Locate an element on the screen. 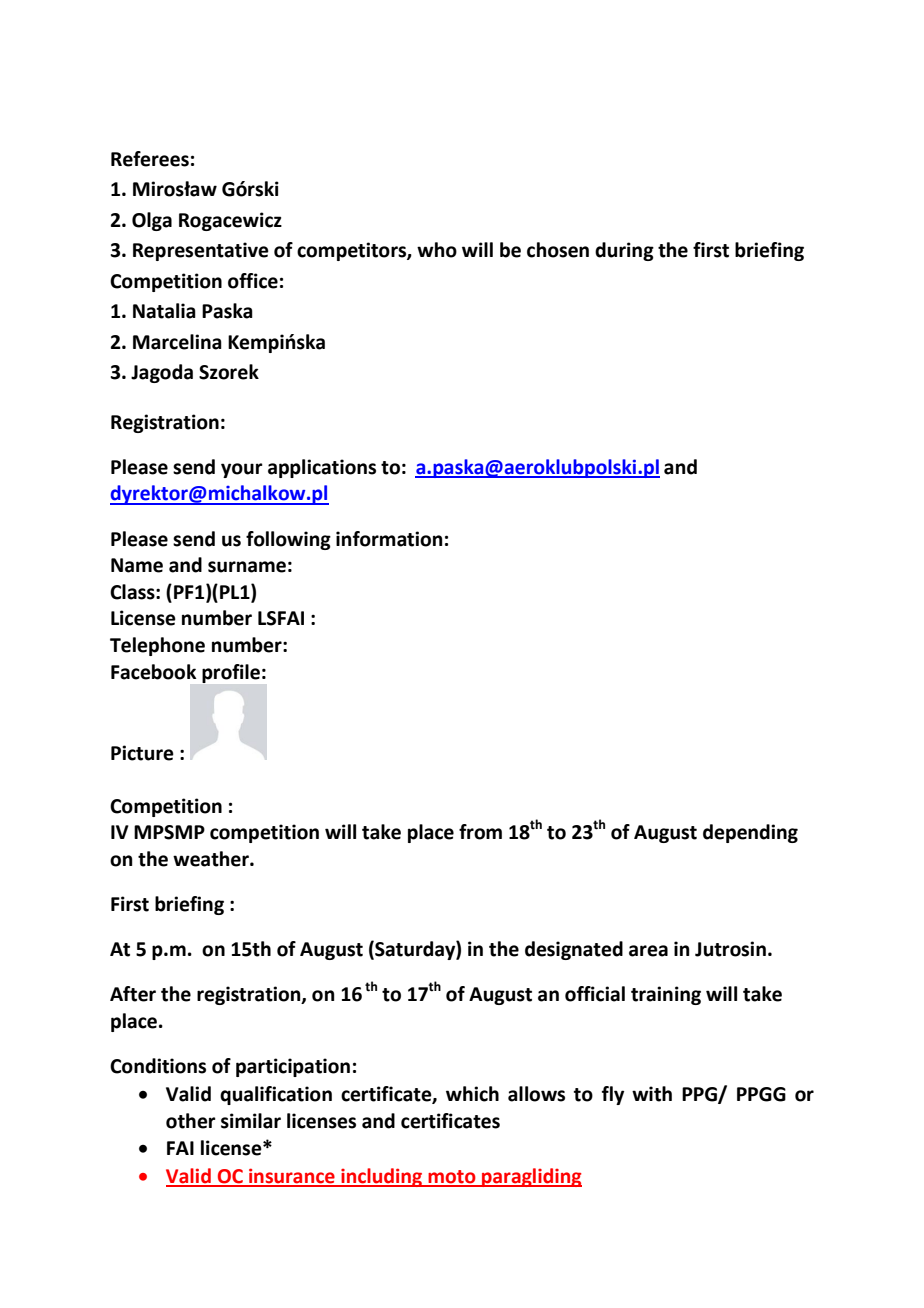 This screenshot has height=1308, width=924. Olga is located at coordinates (152, 221).
